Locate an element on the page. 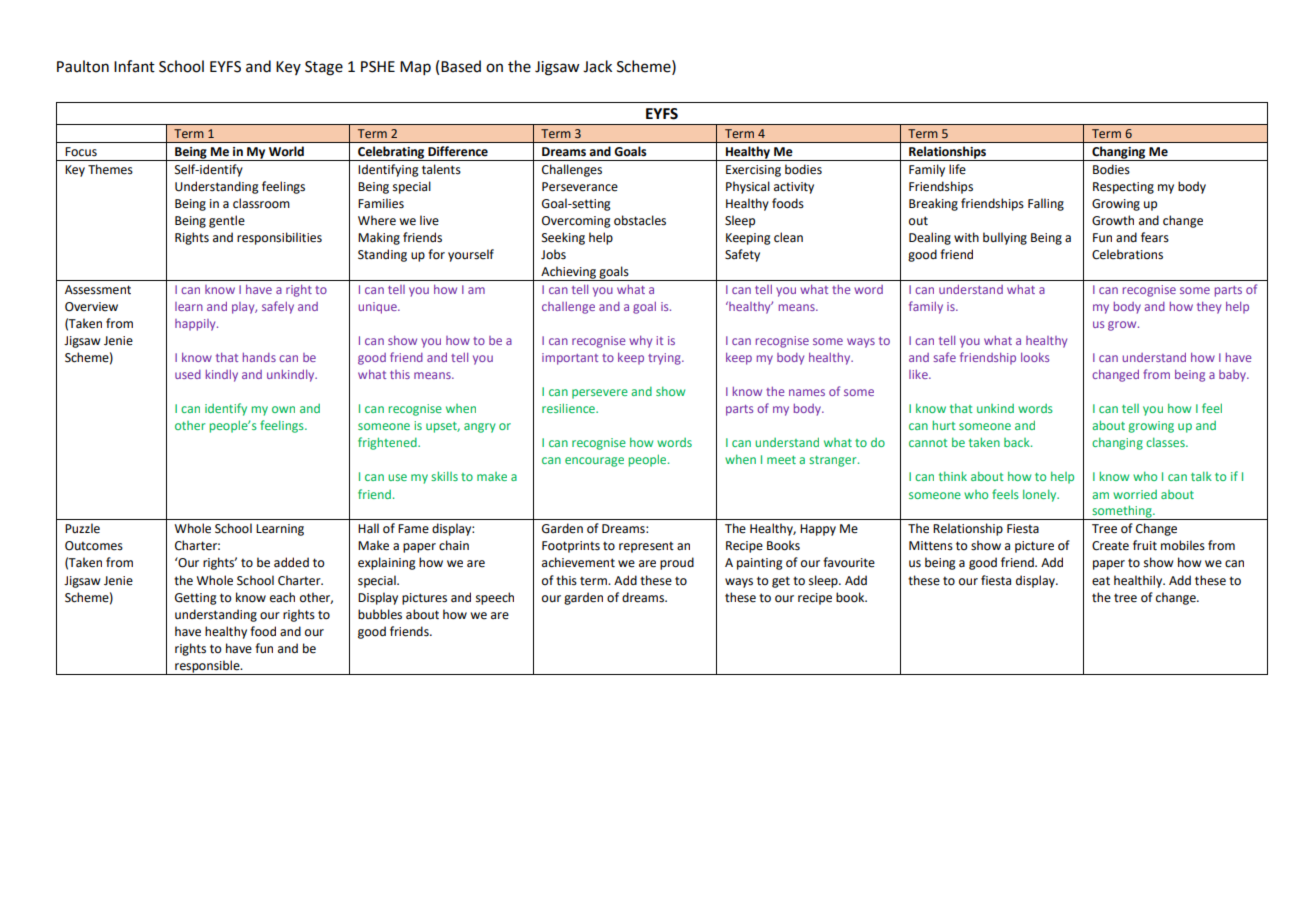  talk is located at coordinates (1201, 476).
